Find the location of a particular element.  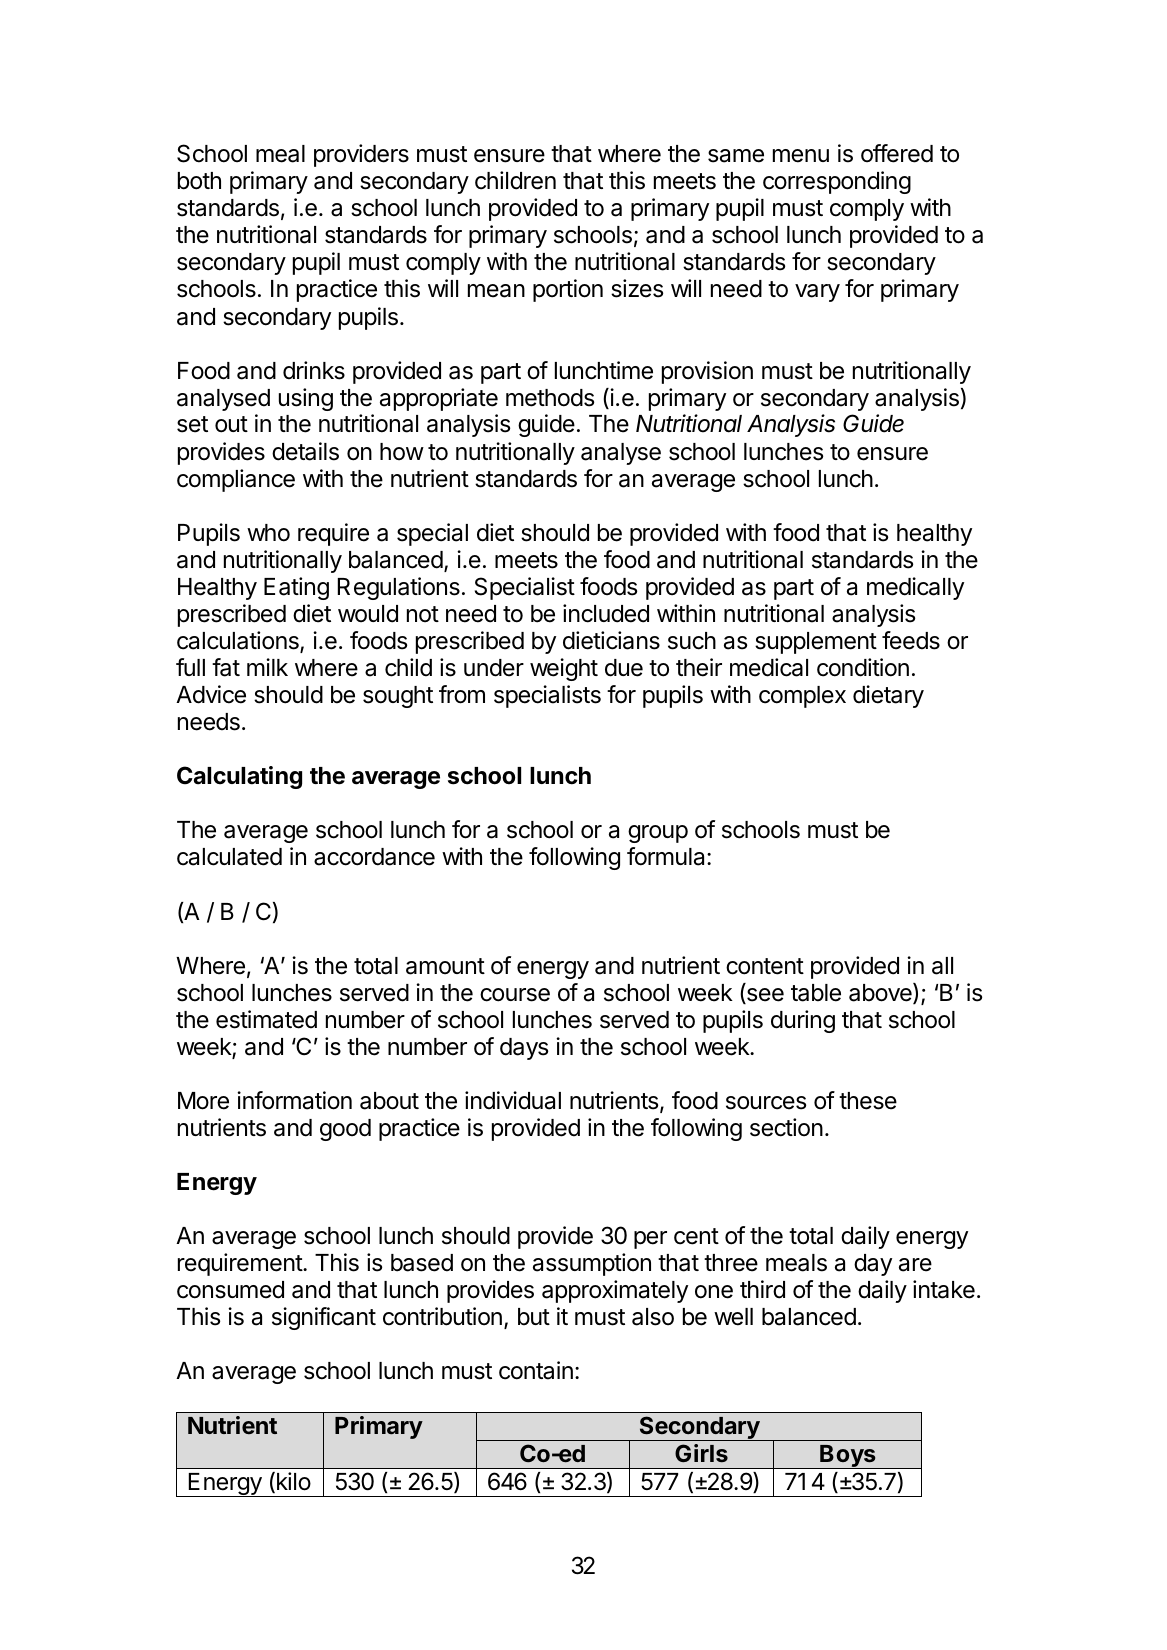

Calculating is located at coordinates (239, 777).
